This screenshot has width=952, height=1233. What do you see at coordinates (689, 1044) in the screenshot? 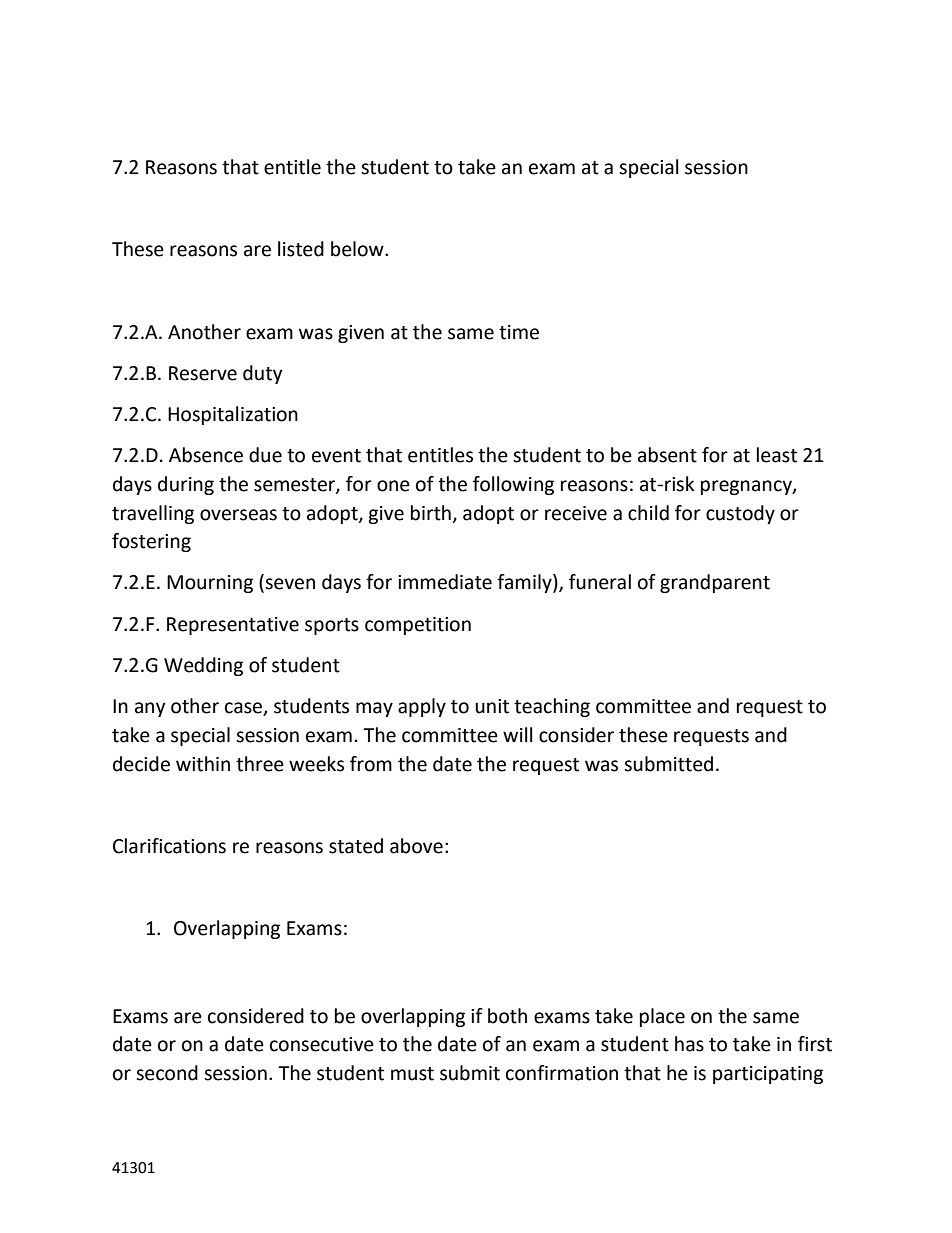
I see `has` at bounding box center [689, 1044].
